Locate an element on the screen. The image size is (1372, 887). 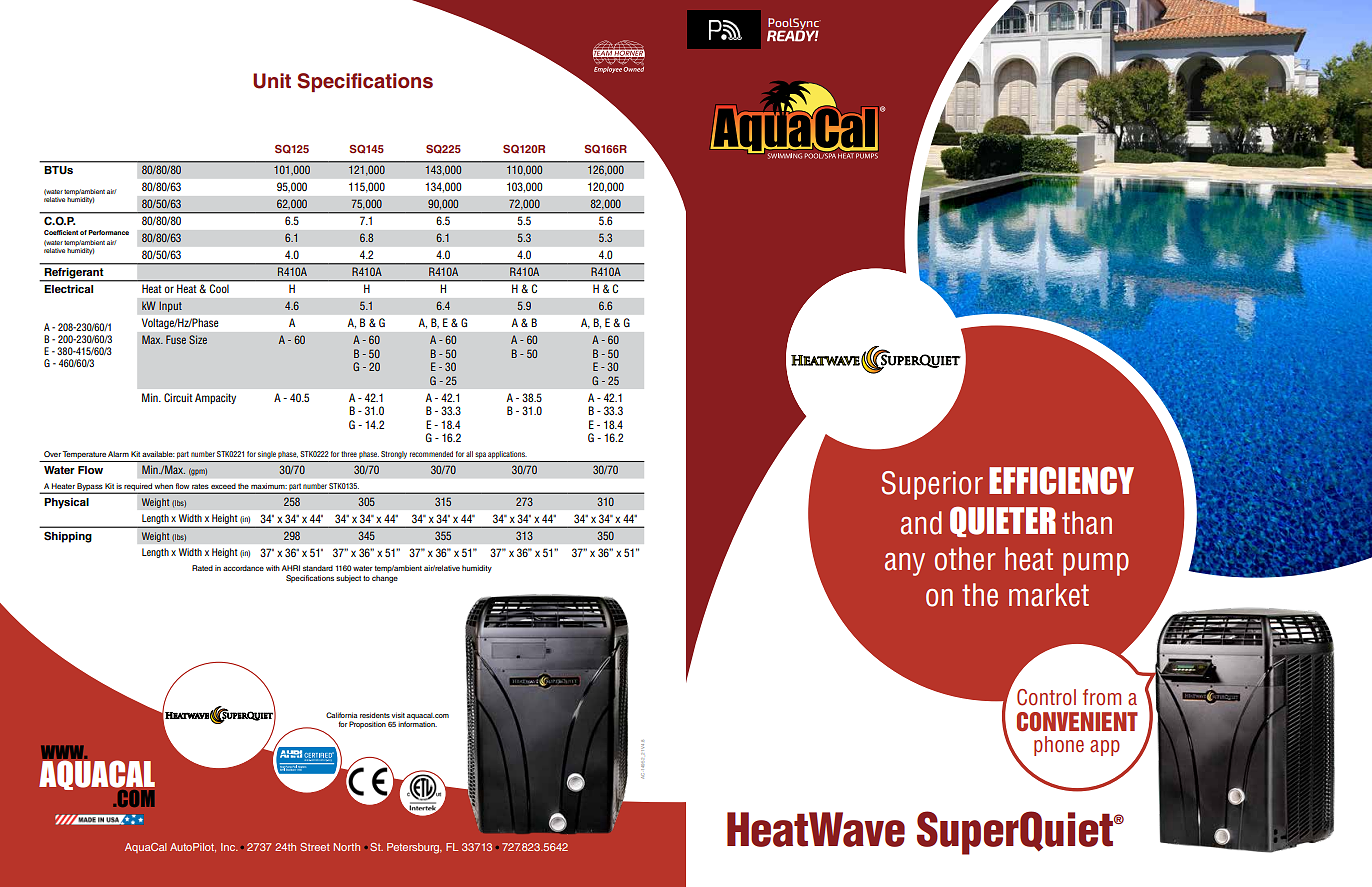
Unit is located at coordinates (272, 81).
